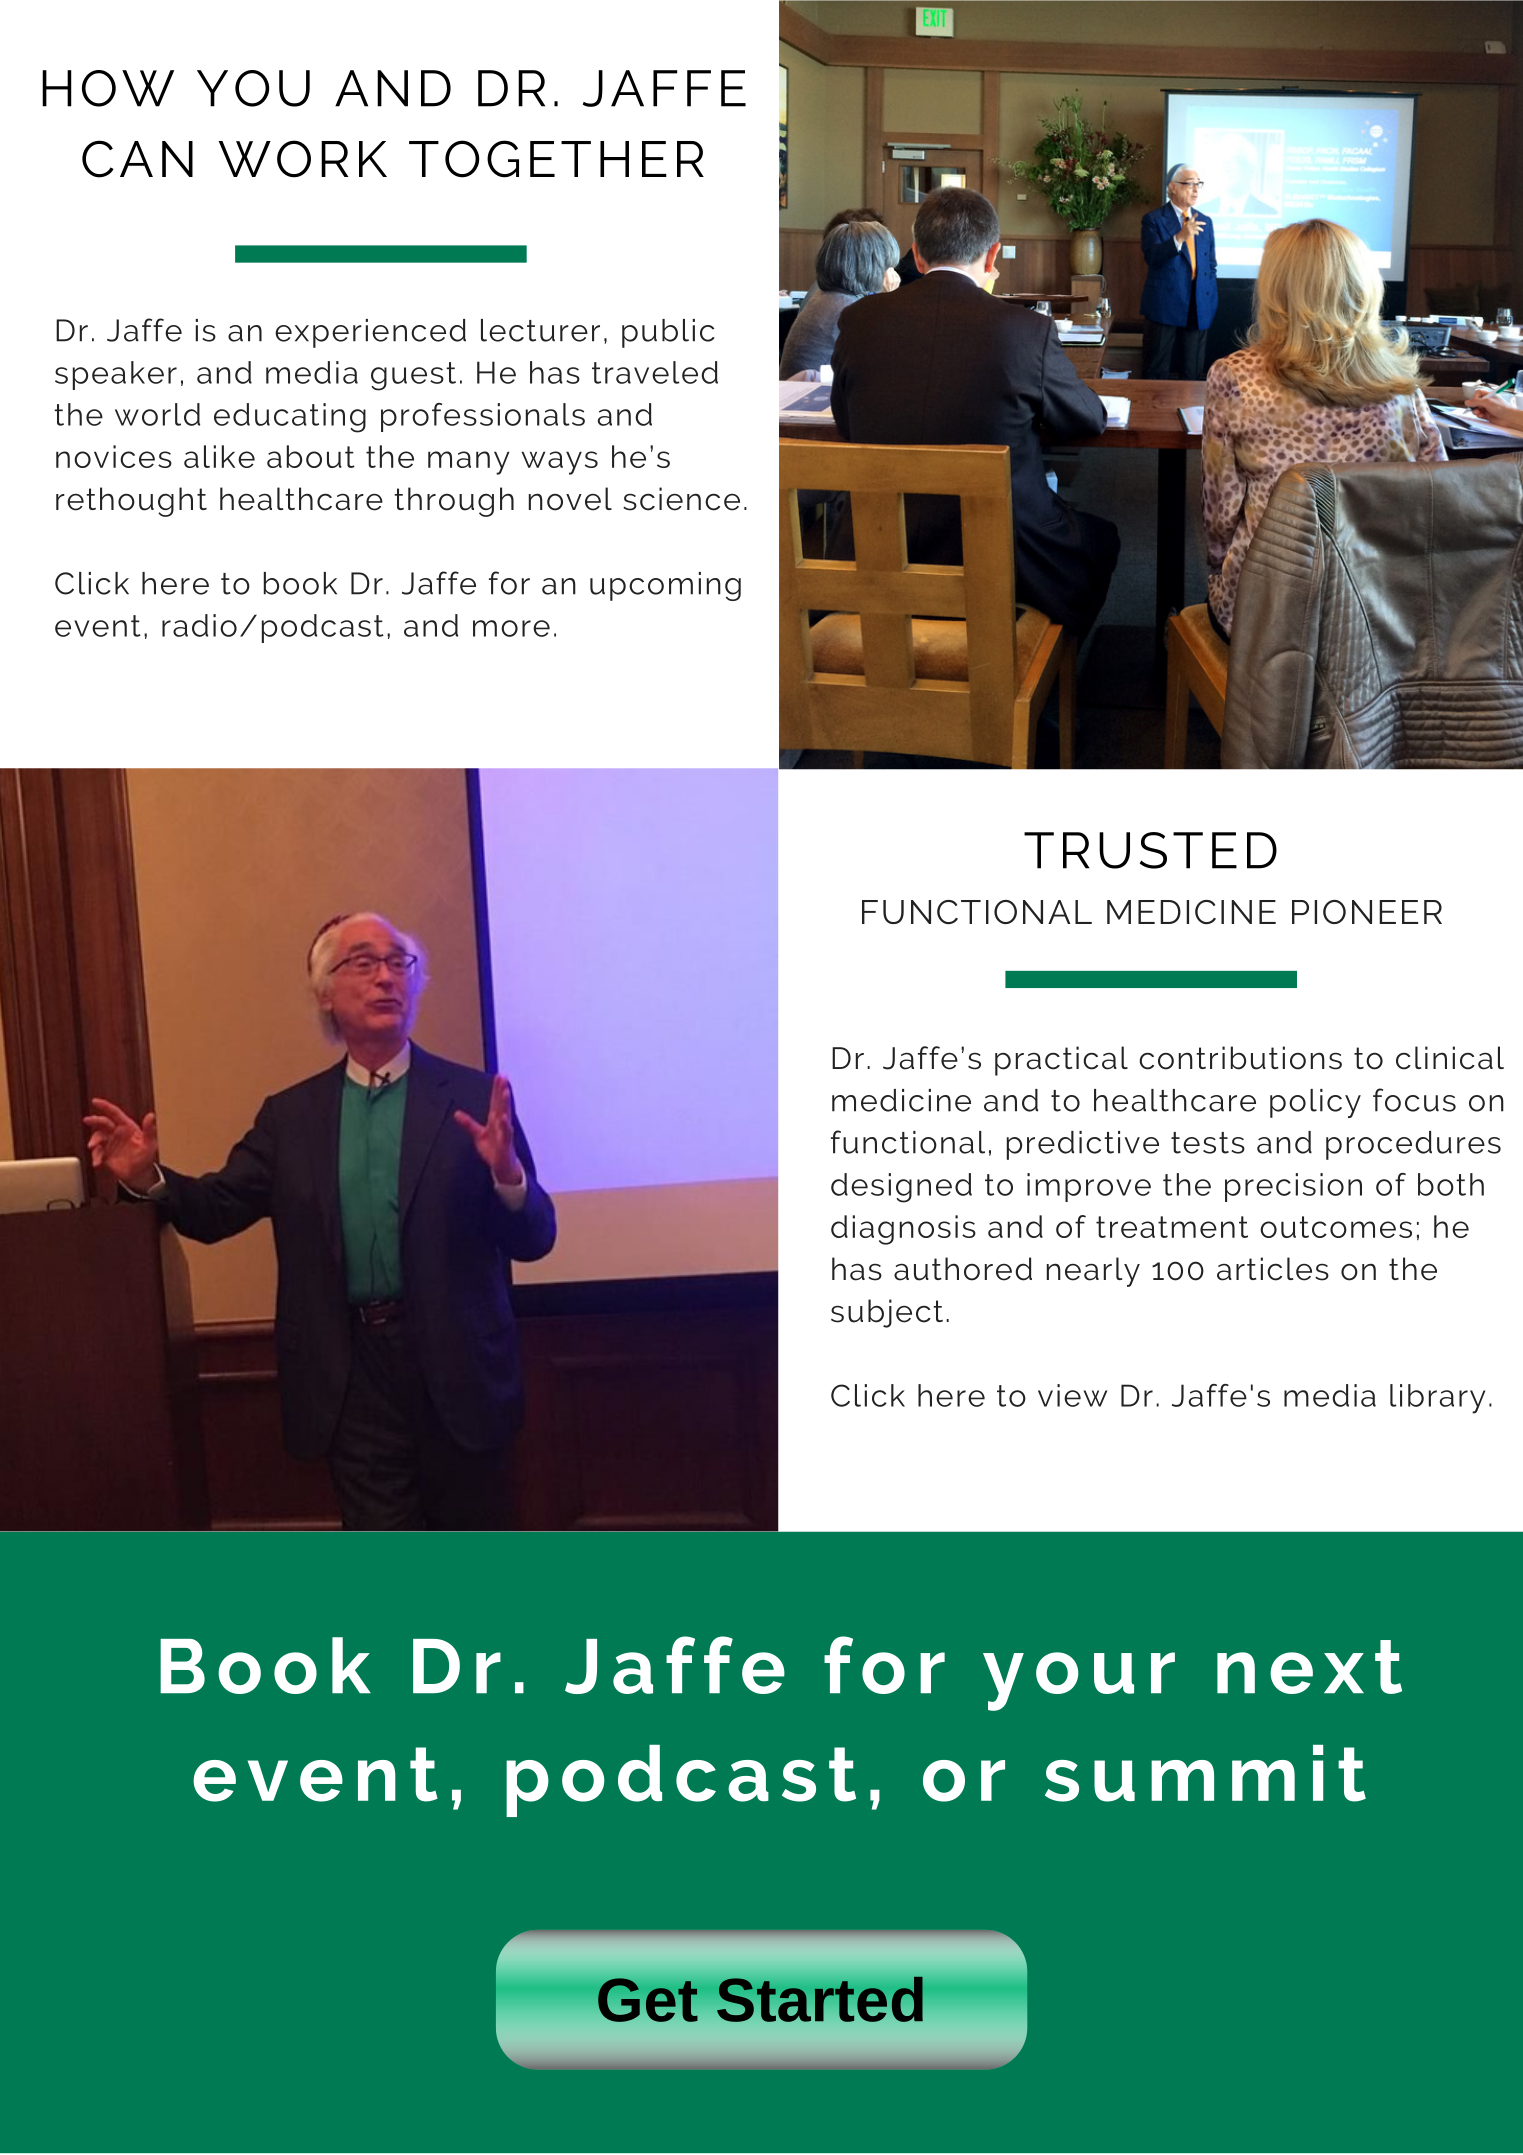  I want to click on contributions, so click(1240, 1058).
